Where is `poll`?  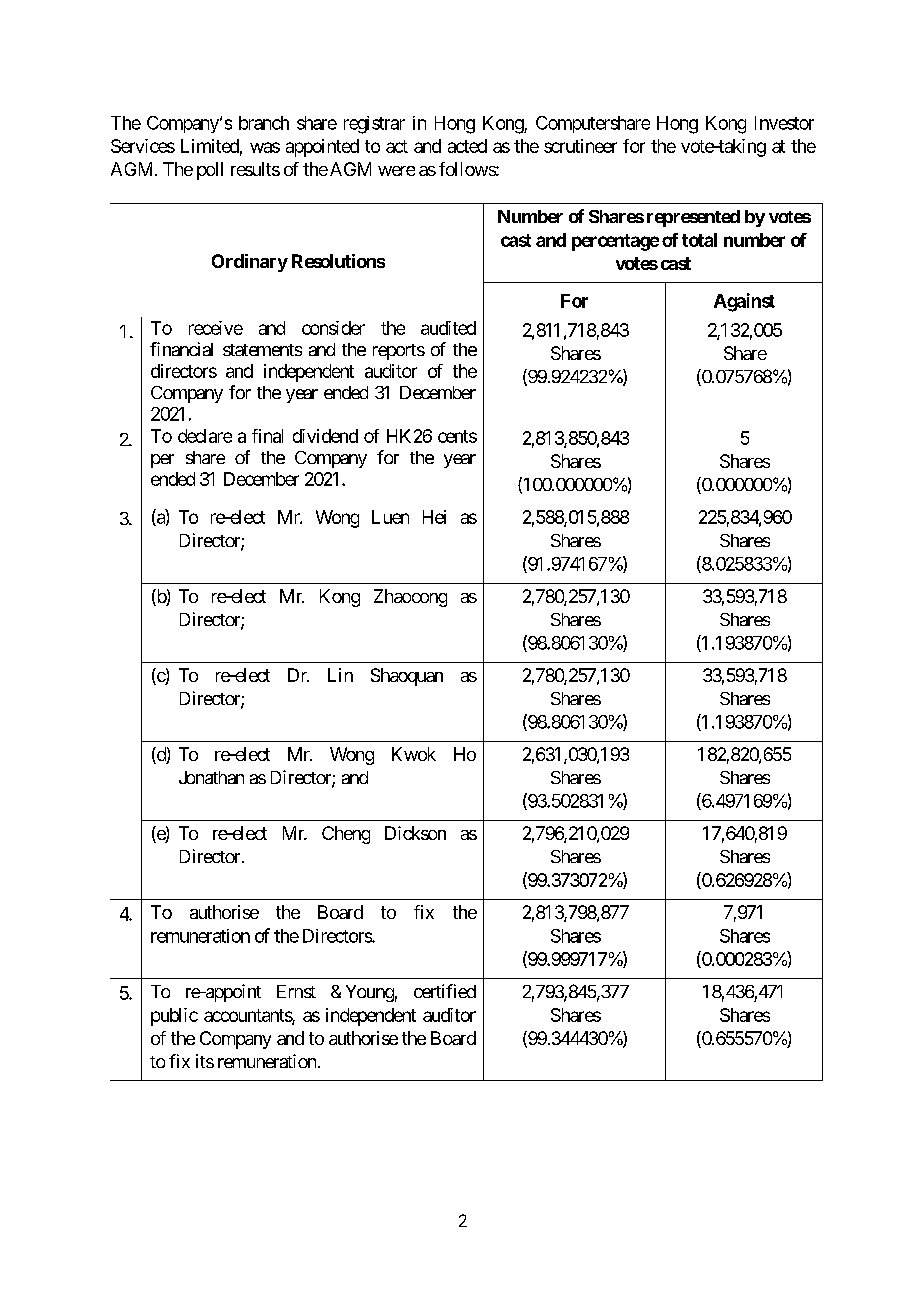
poll is located at coordinates (210, 171).
